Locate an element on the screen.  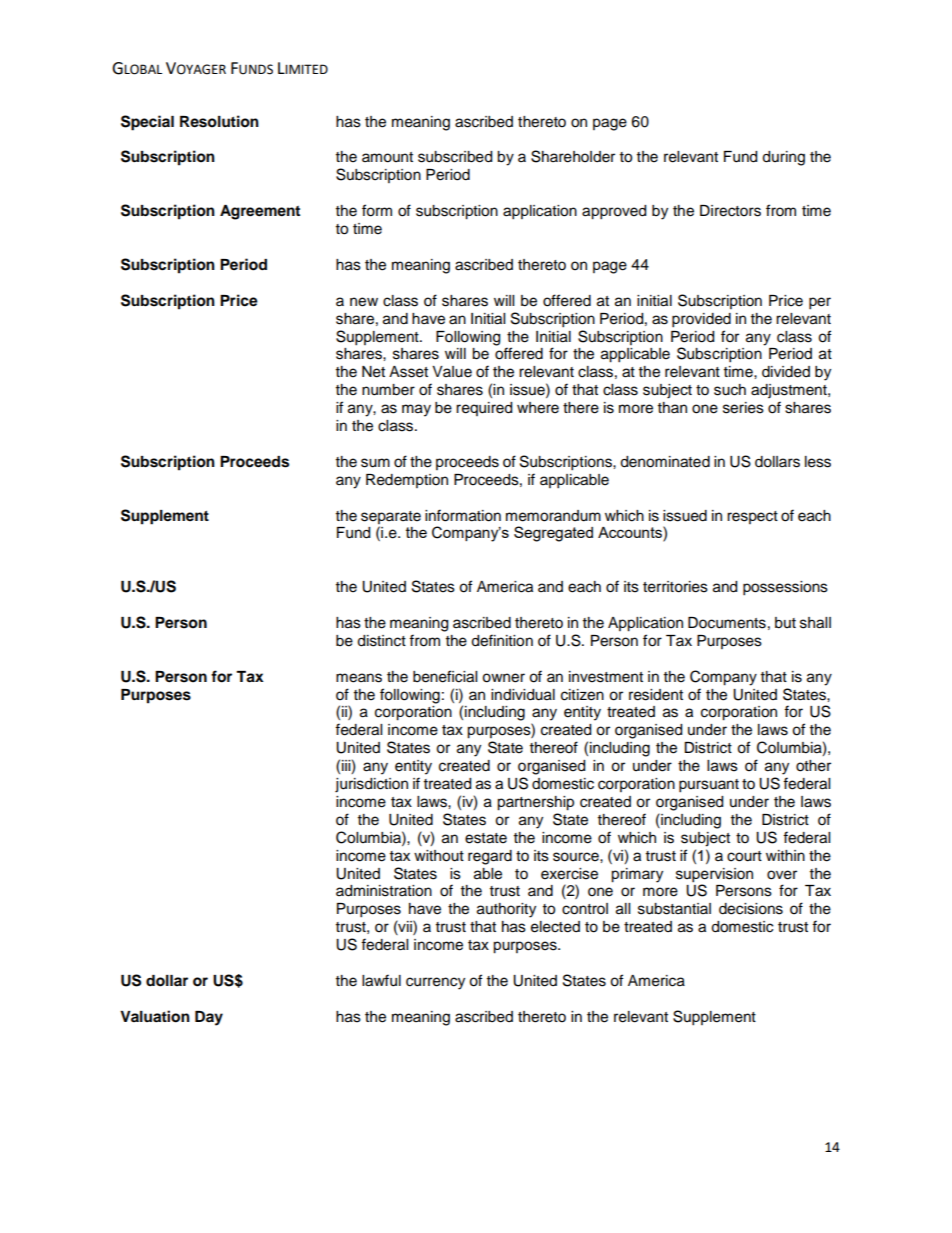
Day is located at coordinates (209, 1018).
